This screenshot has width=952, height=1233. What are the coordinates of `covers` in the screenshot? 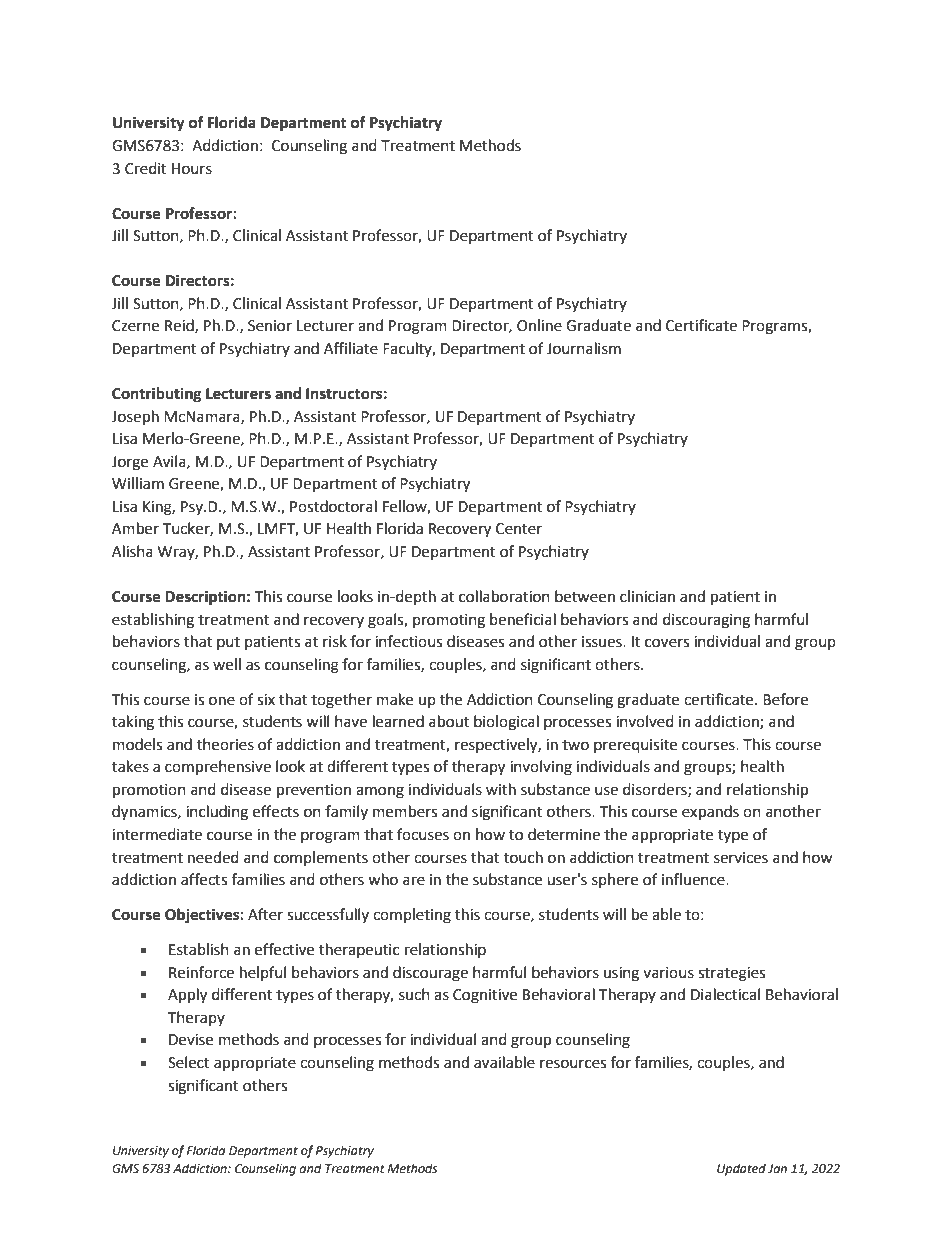 It's located at (667, 643).
